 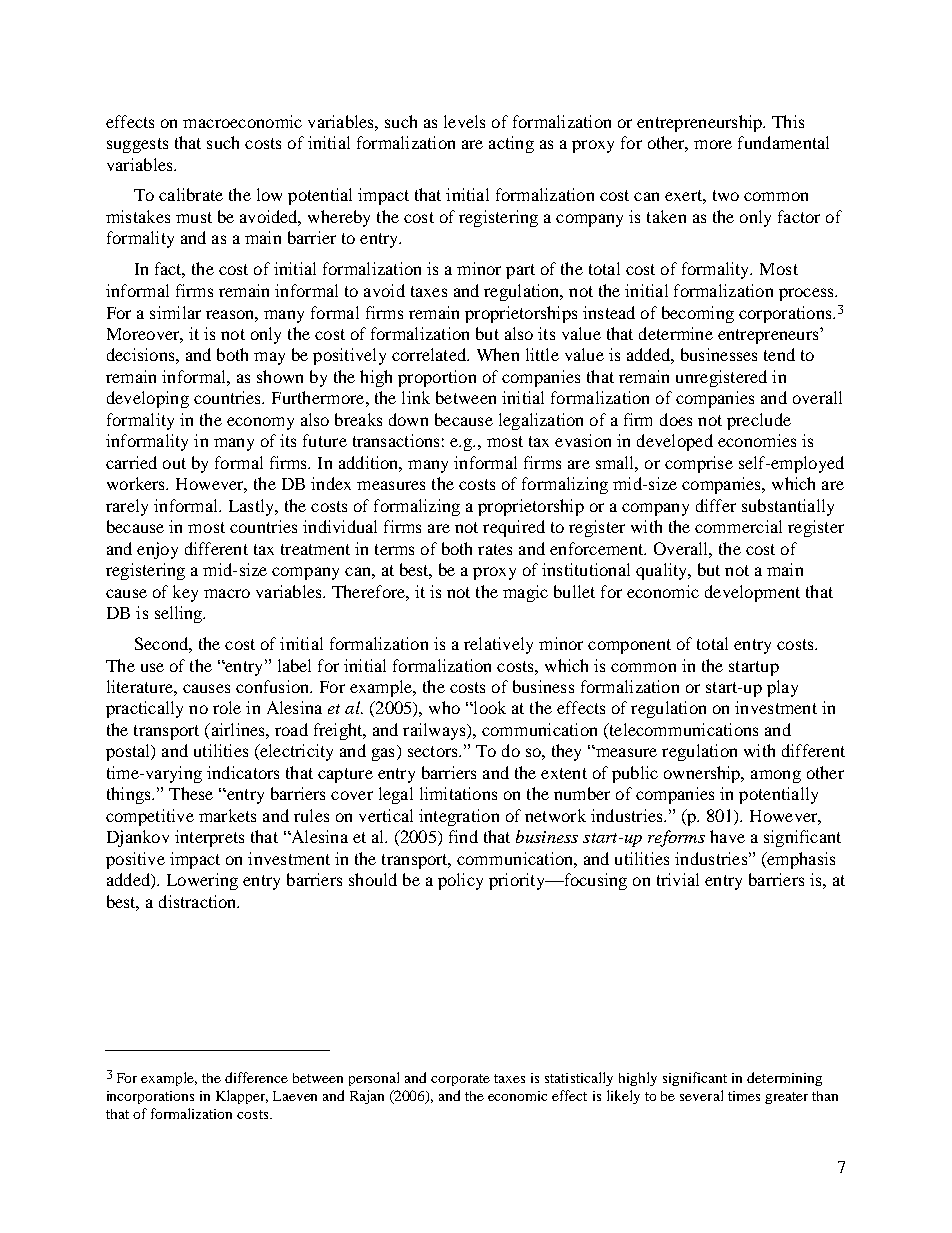 What do you see at coordinates (180, 614) in the screenshot?
I see `selling` at bounding box center [180, 614].
